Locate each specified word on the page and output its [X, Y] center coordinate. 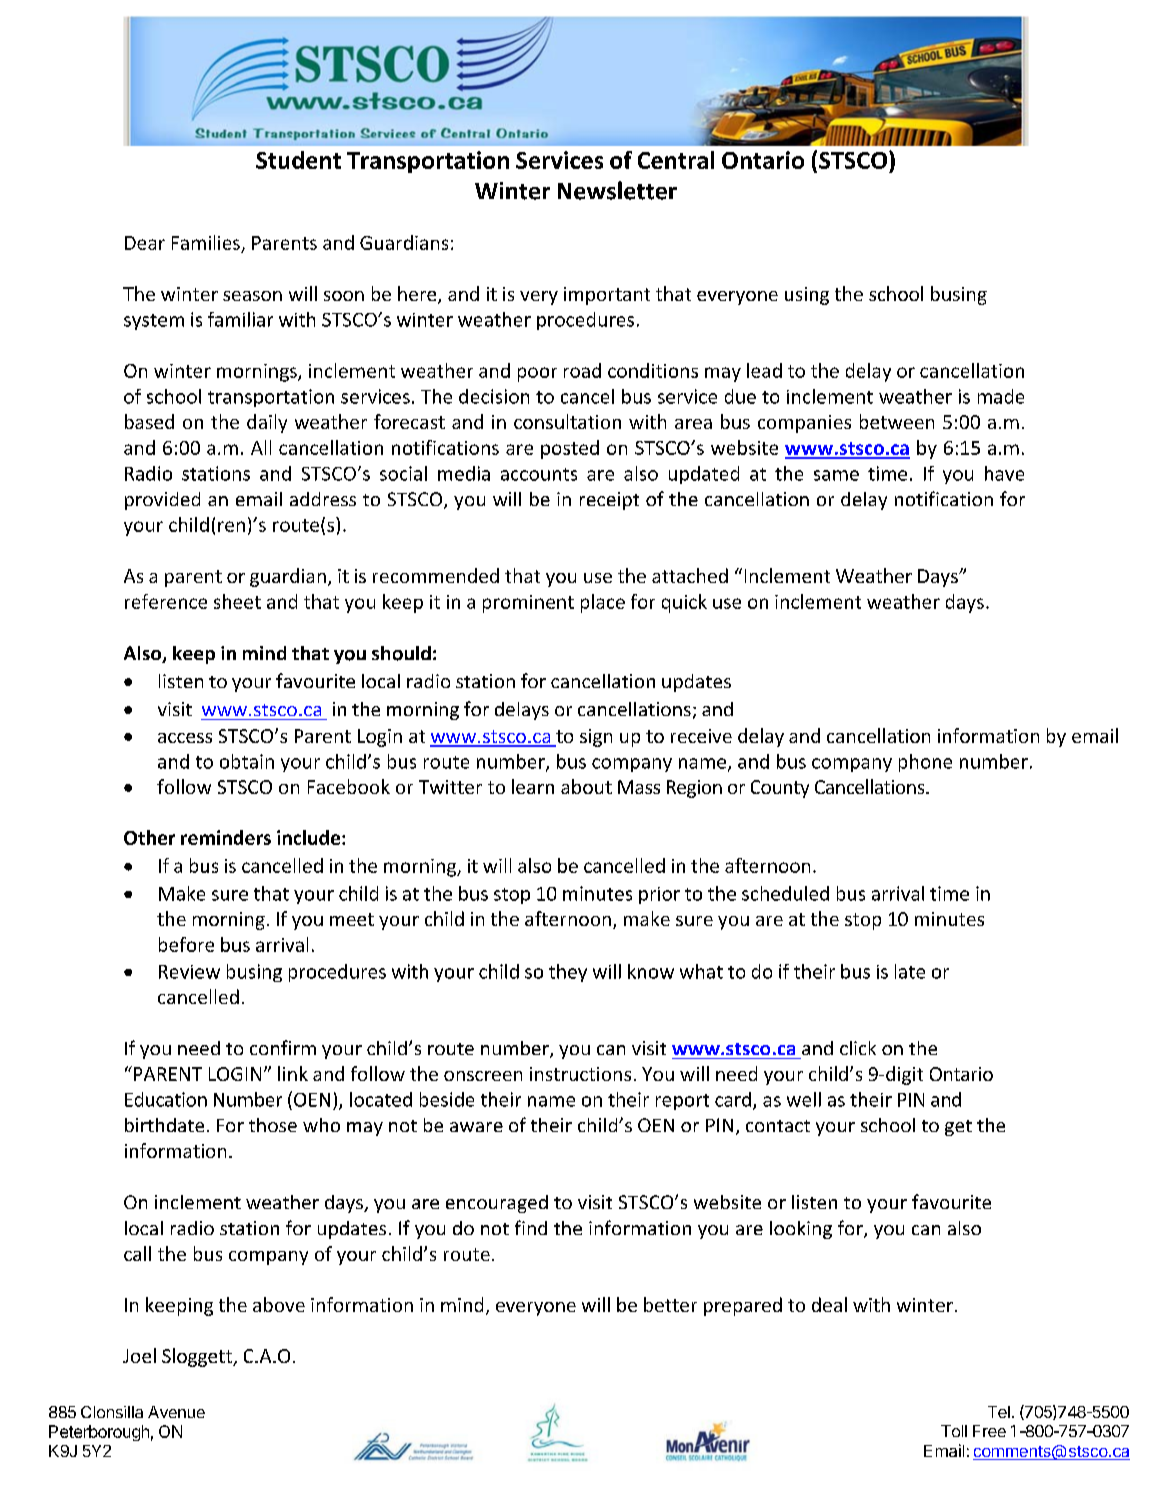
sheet [237, 601]
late [910, 971]
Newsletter [617, 190]
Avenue [176, 1412]
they [568, 973]
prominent [528, 604]
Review [189, 972]
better [670, 1304]
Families [206, 242]
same [836, 475]
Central [676, 160]
